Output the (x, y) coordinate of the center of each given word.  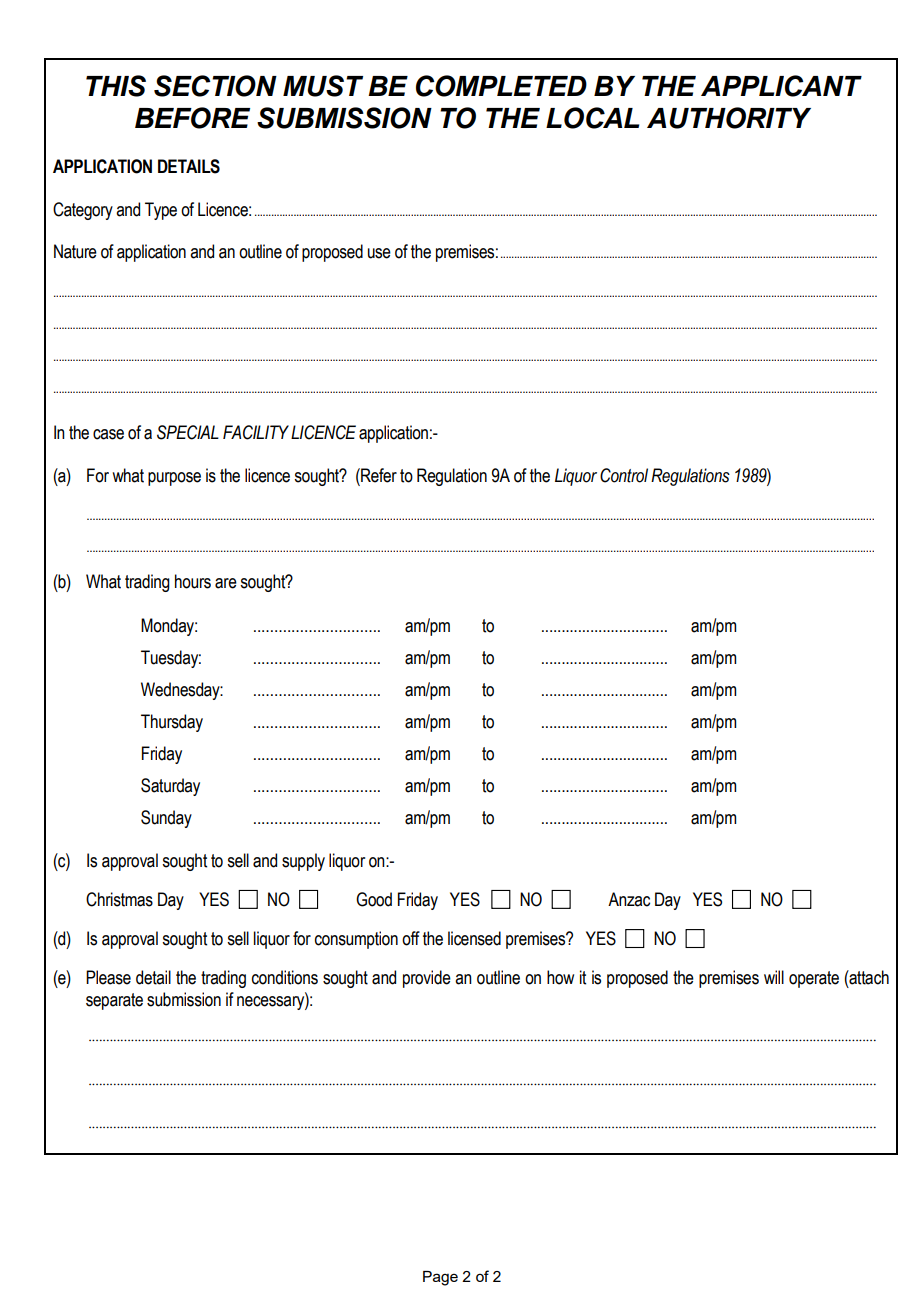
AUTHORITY (729, 118)
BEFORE (192, 118)
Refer (378, 475)
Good (374, 899)
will (774, 977)
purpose (174, 479)
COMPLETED (501, 86)
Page (440, 1278)
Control (624, 475)
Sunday (166, 819)
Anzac (629, 899)
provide (427, 979)
